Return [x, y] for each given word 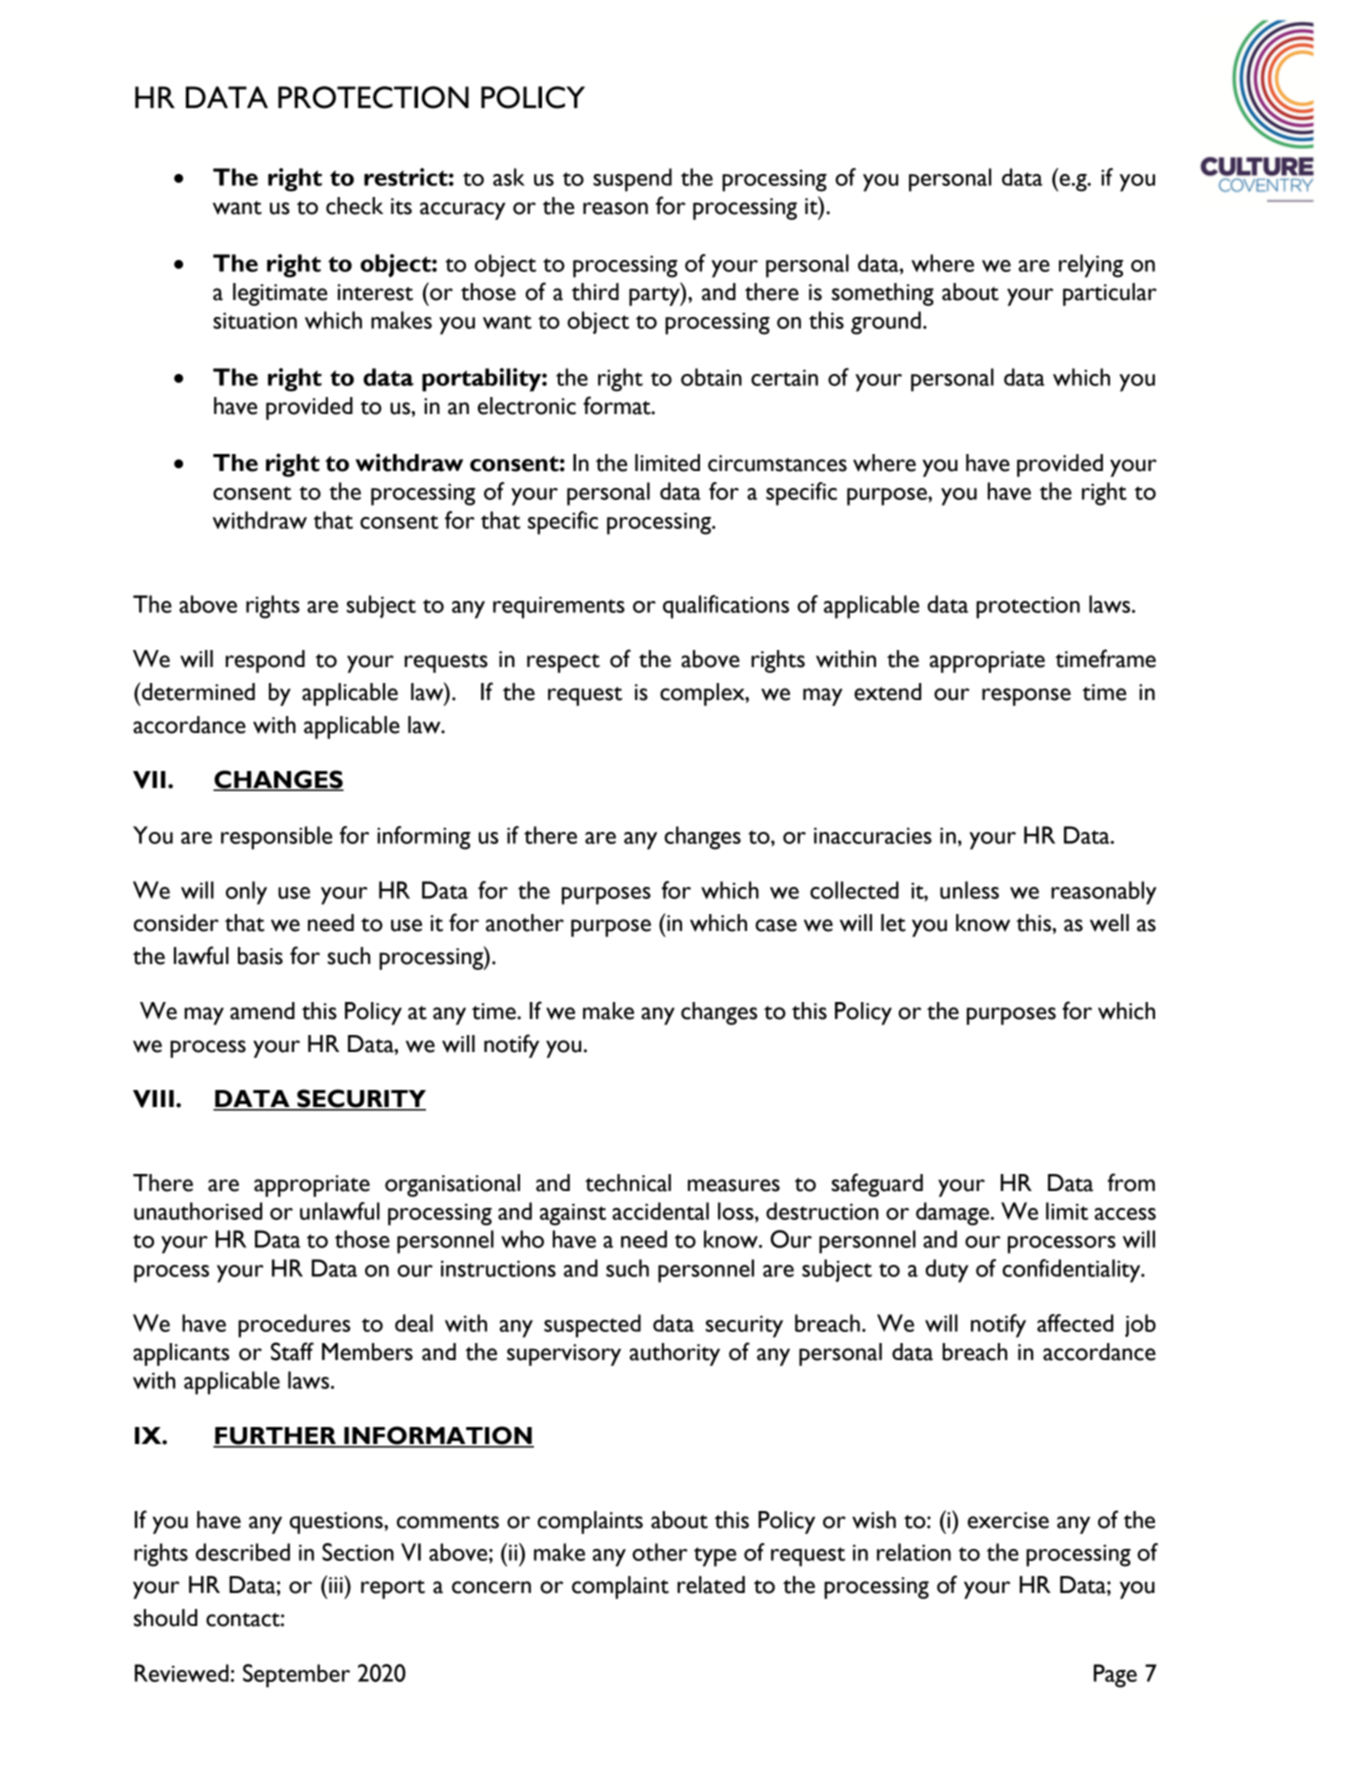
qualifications [726, 607]
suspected [592, 1326]
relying [1091, 266]
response [1026, 697]
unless [969, 890]
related [711, 1585]
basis [260, 956]
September [296, 1676]
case [776, 925]
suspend [632, 180]
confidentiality [1072, 1271]
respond [265, 661]
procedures [294, 1326]
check [354, 206]
